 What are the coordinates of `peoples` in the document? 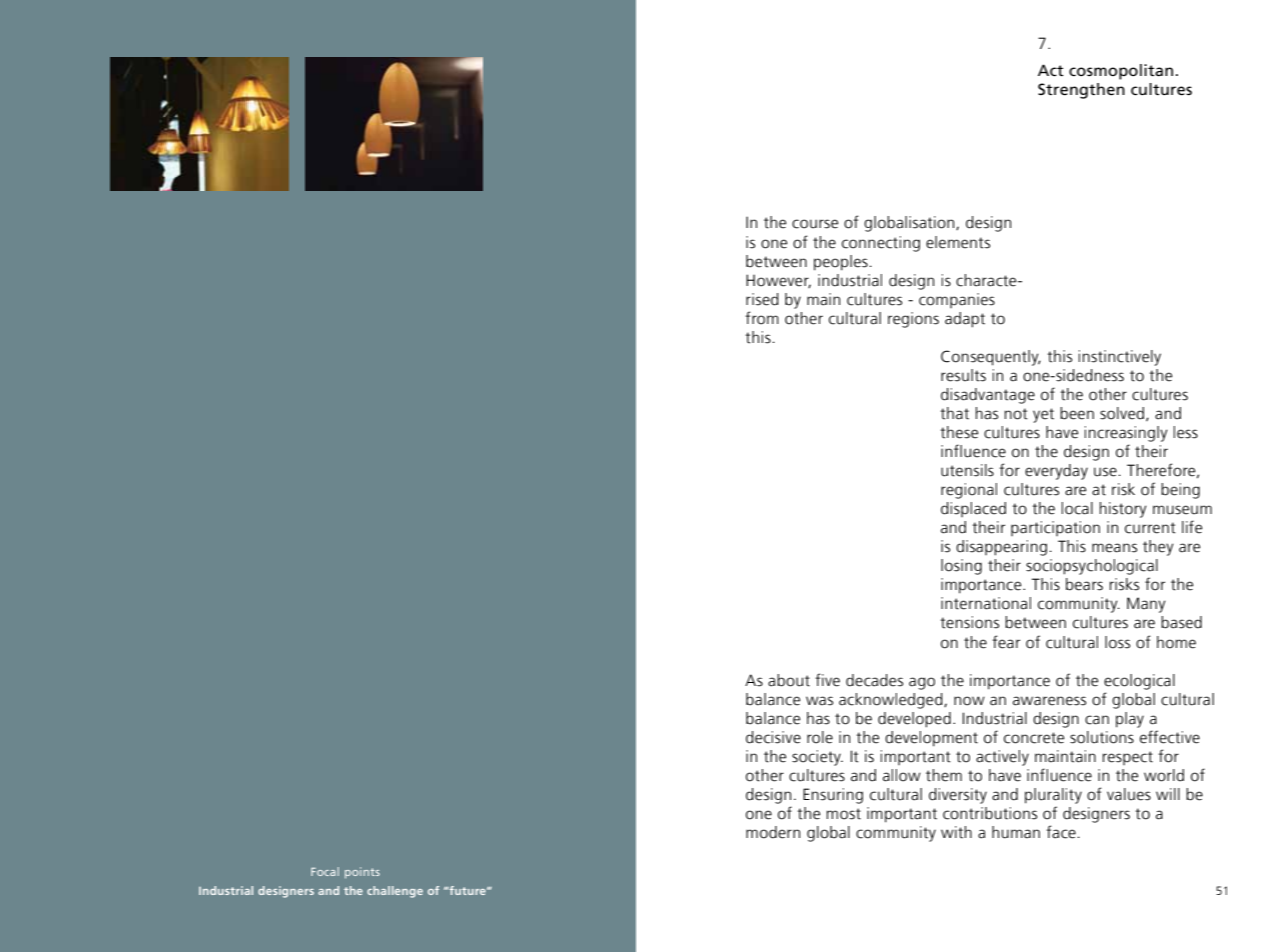 It's located at (842, 263).
